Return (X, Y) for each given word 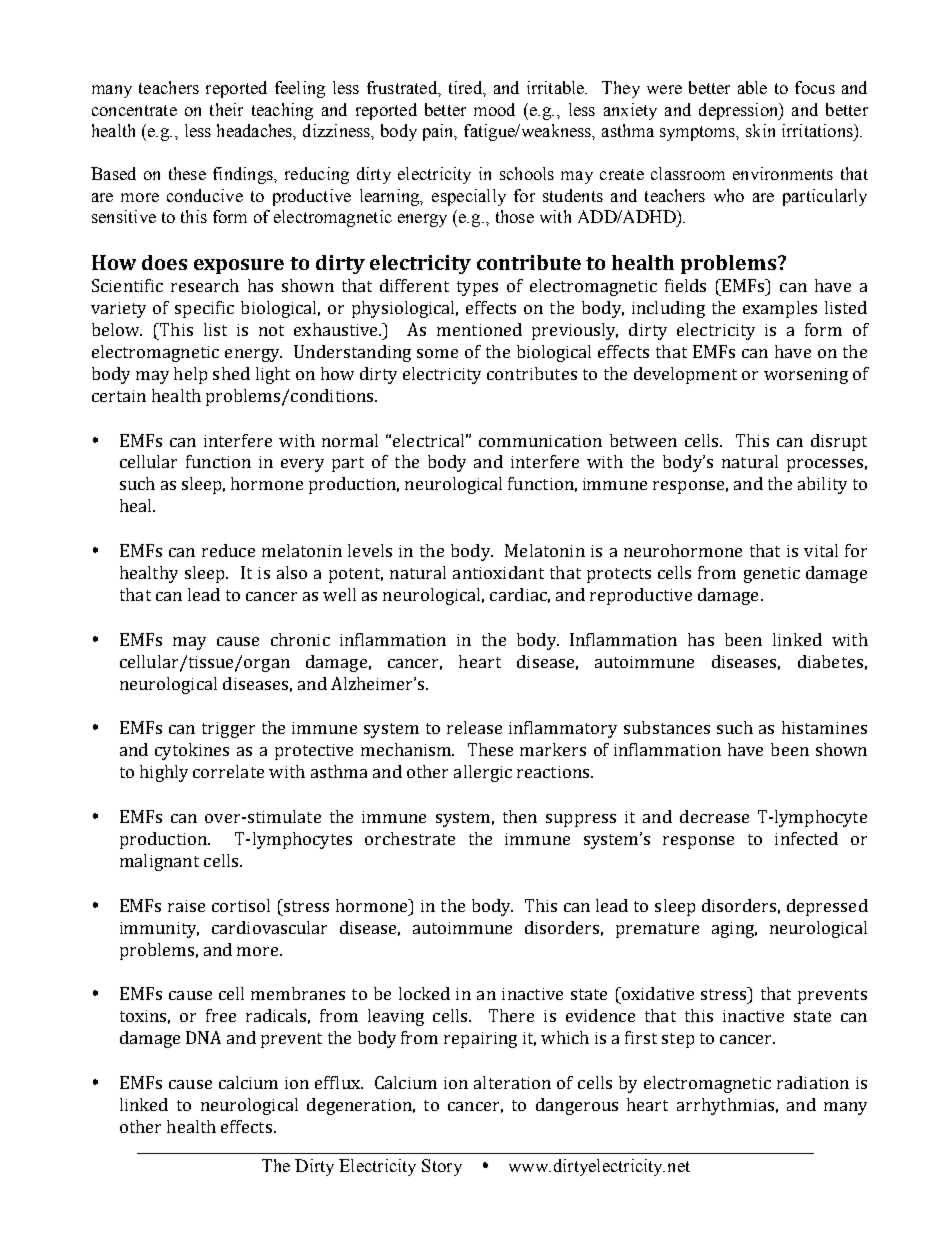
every (302, 465)
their (226, 109)
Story (442, 1167)
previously (575, 331)
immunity (159, 930)
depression (740, 111)
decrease (714, 816)
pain (440, 132)
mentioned (479, 329)
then (520, 816)
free (221, 1015)
